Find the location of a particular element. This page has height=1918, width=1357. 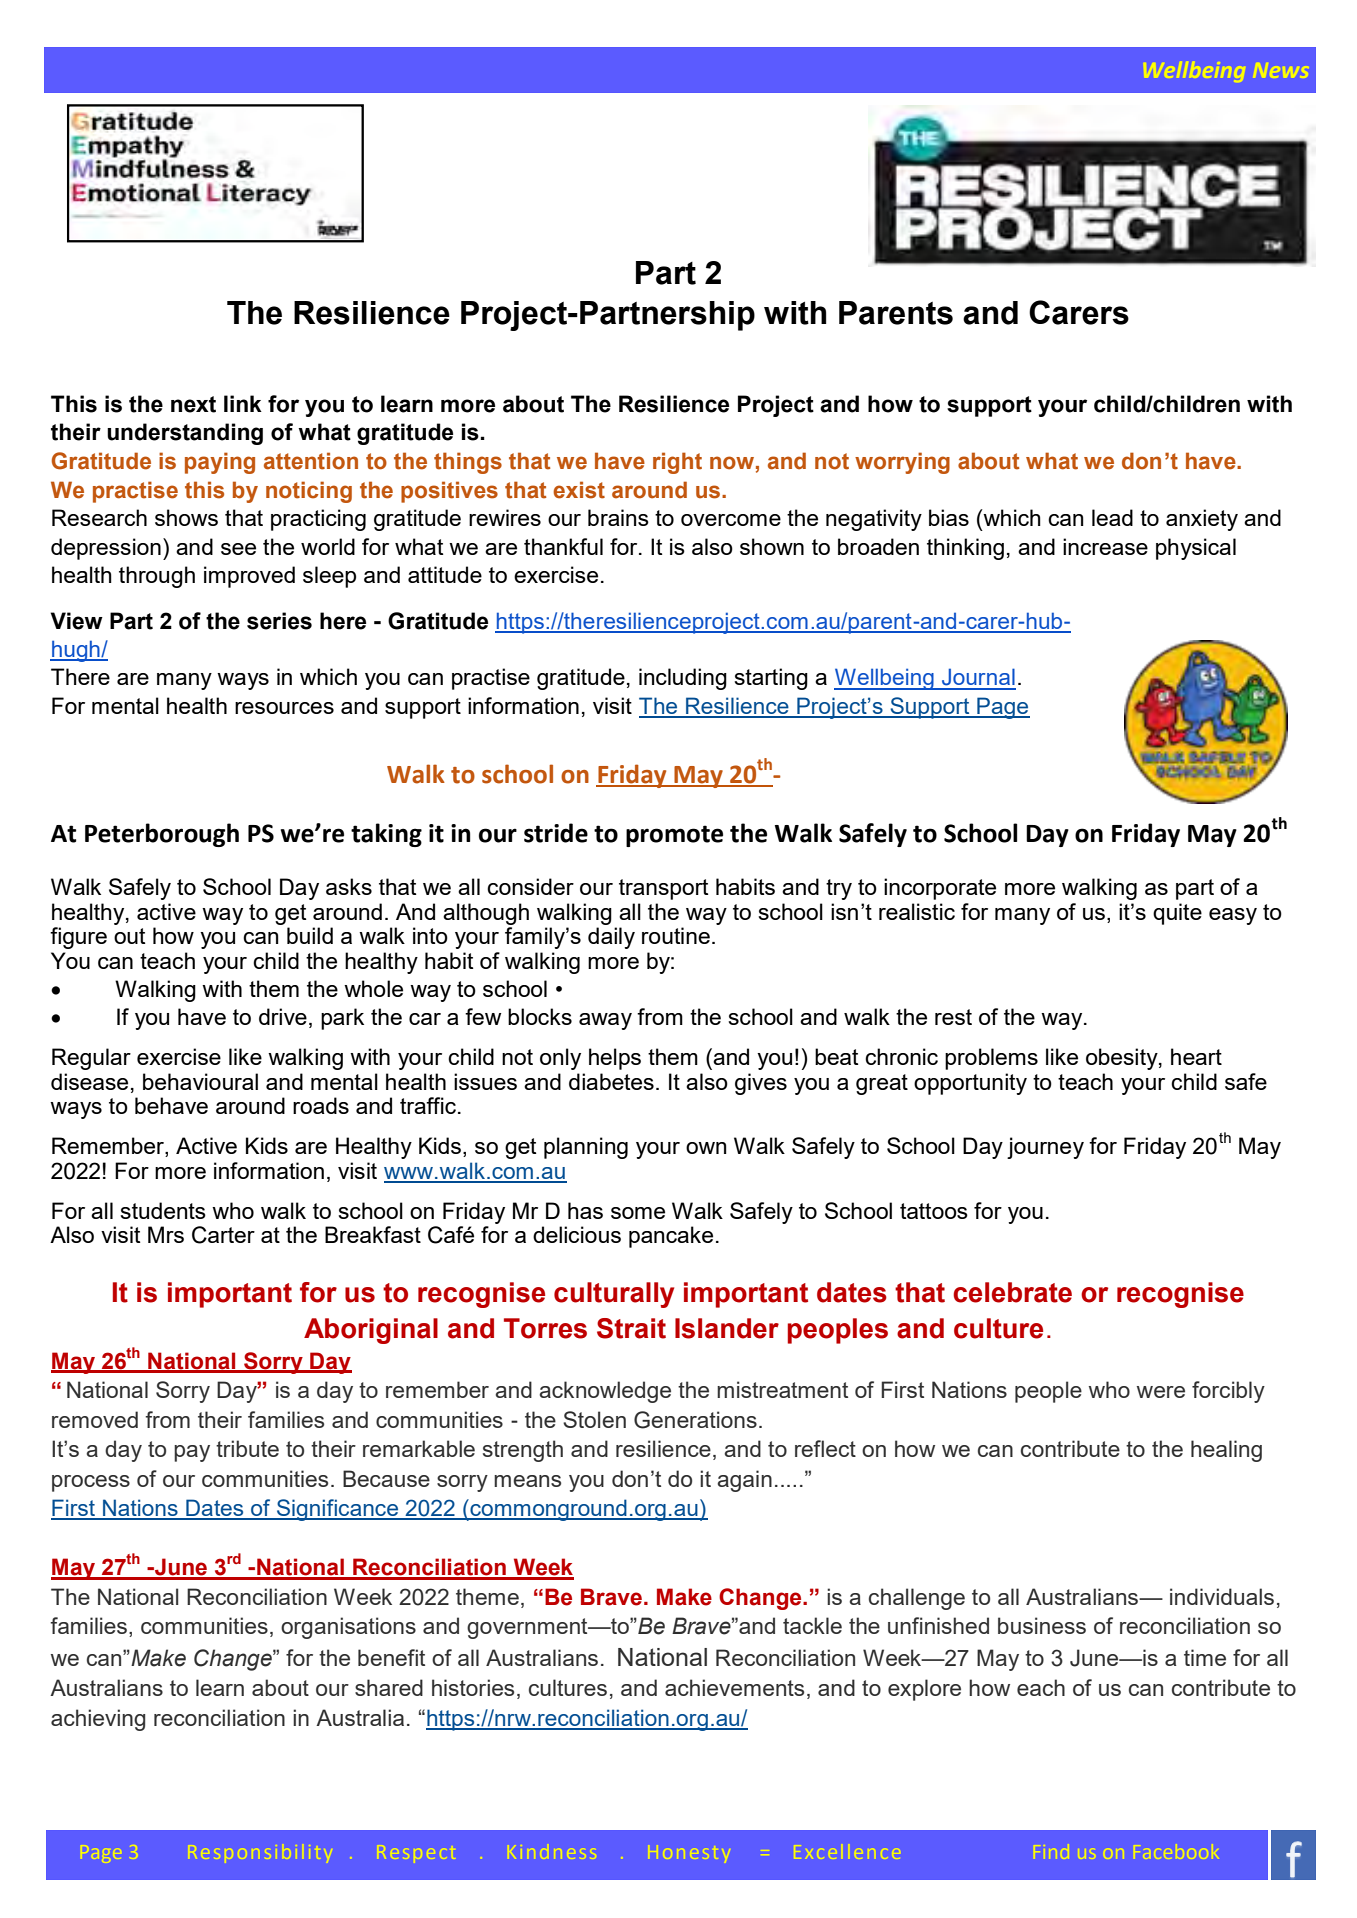

removed is located at coordinates (95, 1419).
